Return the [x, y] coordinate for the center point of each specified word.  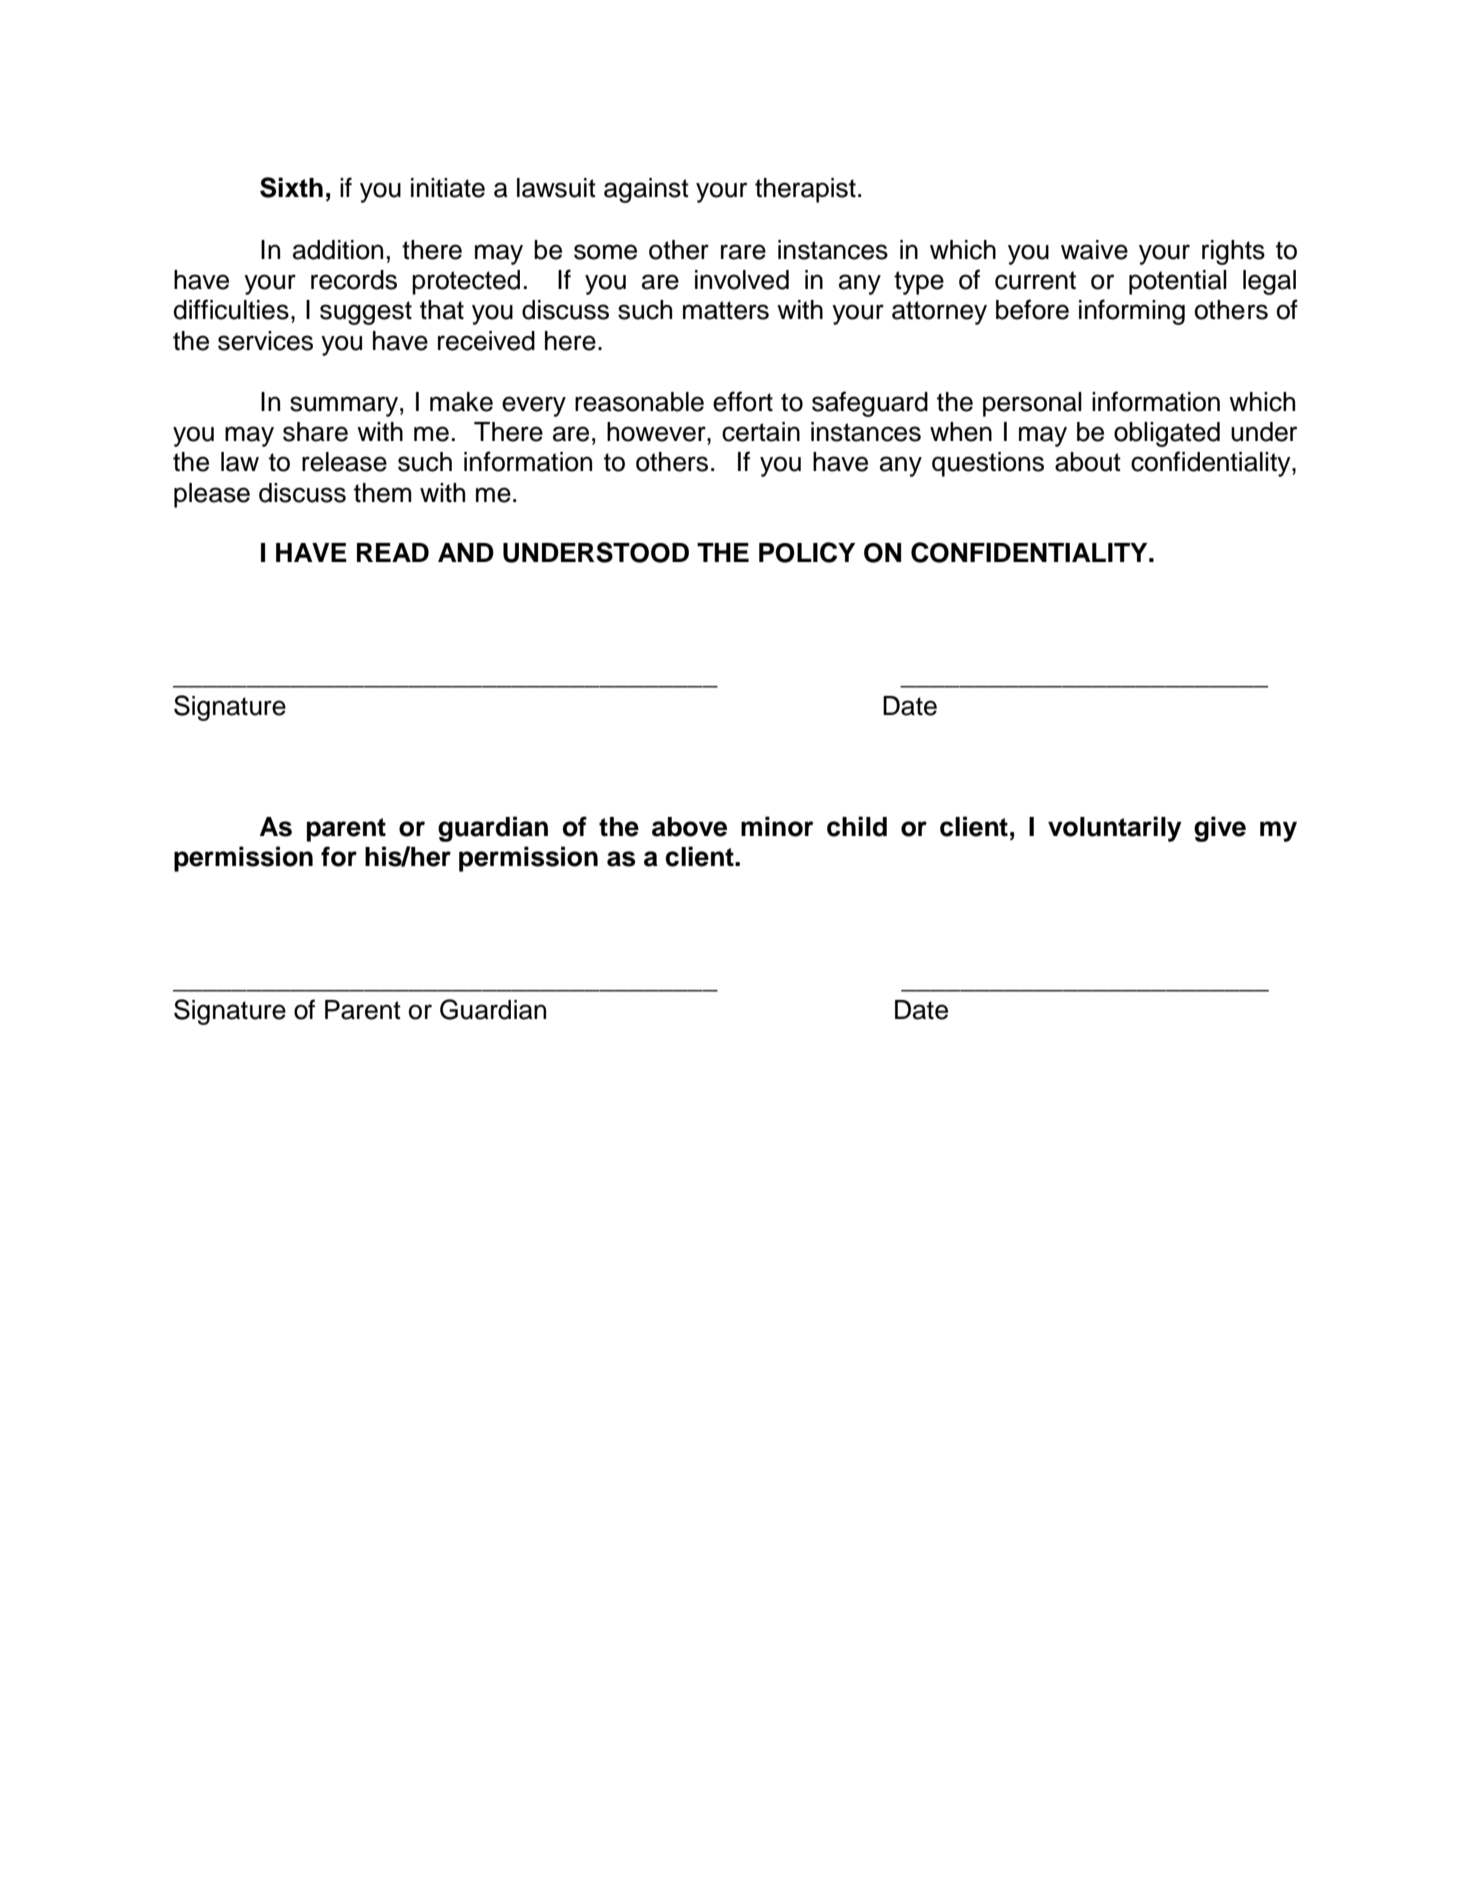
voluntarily [1115, 829]
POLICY [807, 552]
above [689, 827]
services [265, 341]
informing [1132, 312]
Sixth [291, 187]
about [1088, 462]
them [383, 493]
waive [1094, 250]
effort [743, 401]
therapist [805, 190]
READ [393, 552]
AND [466, 552]
